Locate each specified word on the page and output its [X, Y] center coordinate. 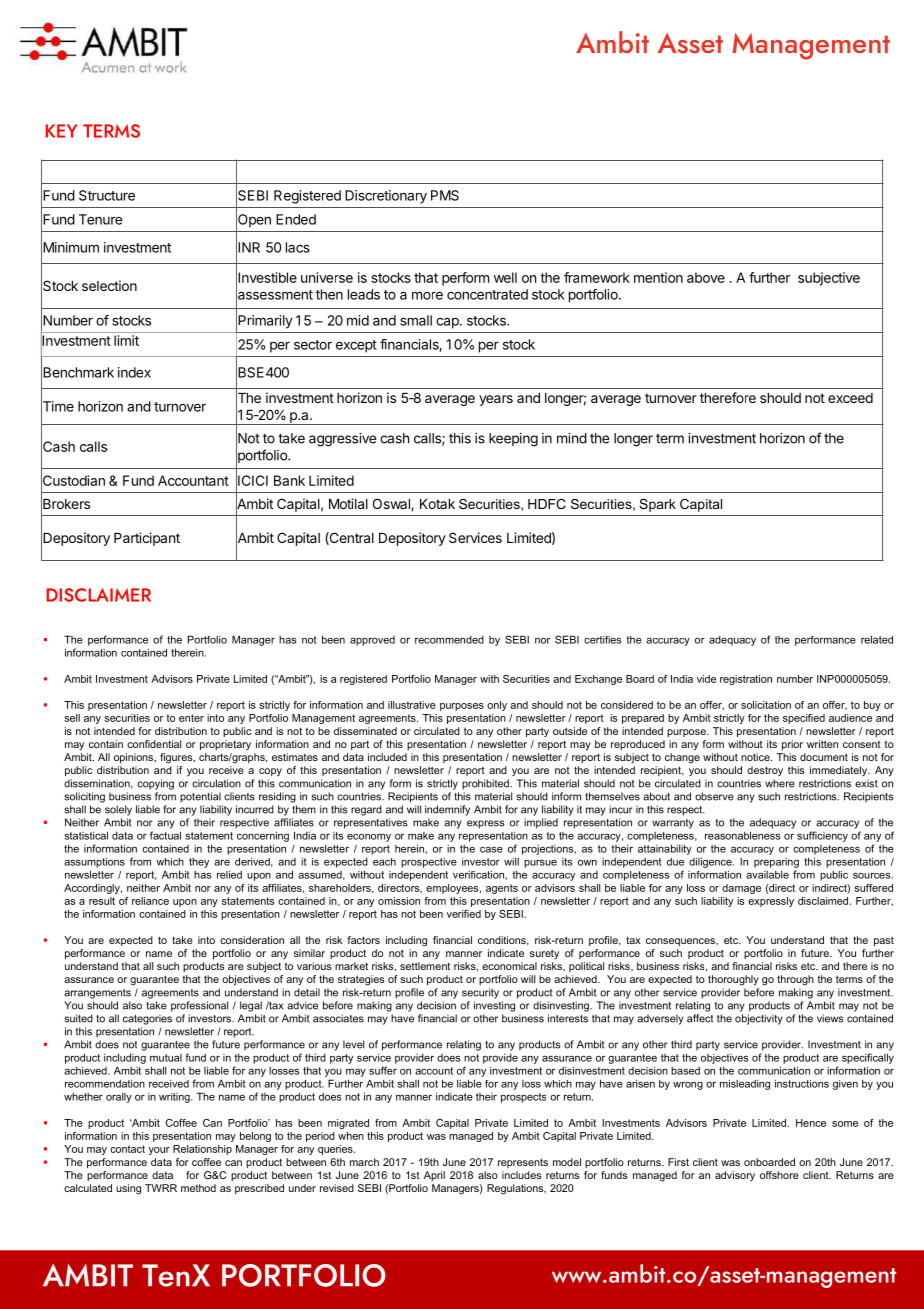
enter [191, 718]
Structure [107, 195]
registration [746, 680]
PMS [445, 195]
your [159, 1151]
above [706, 277]
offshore [779, 1175]
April [434, 1176]
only [497, 706]
